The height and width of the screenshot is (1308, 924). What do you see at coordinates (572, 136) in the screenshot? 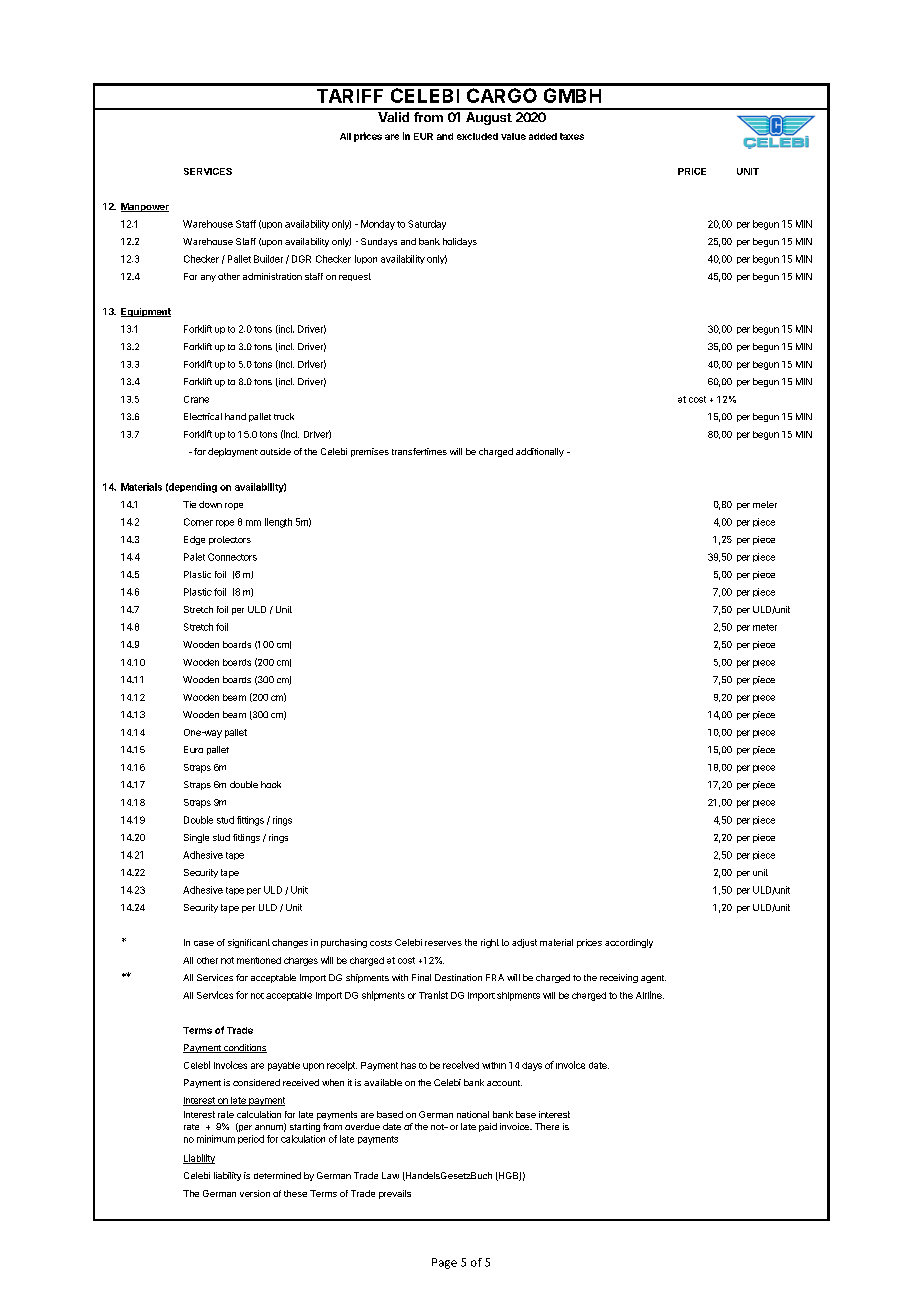
I see `taxes` at bounding box center [572, 136].
